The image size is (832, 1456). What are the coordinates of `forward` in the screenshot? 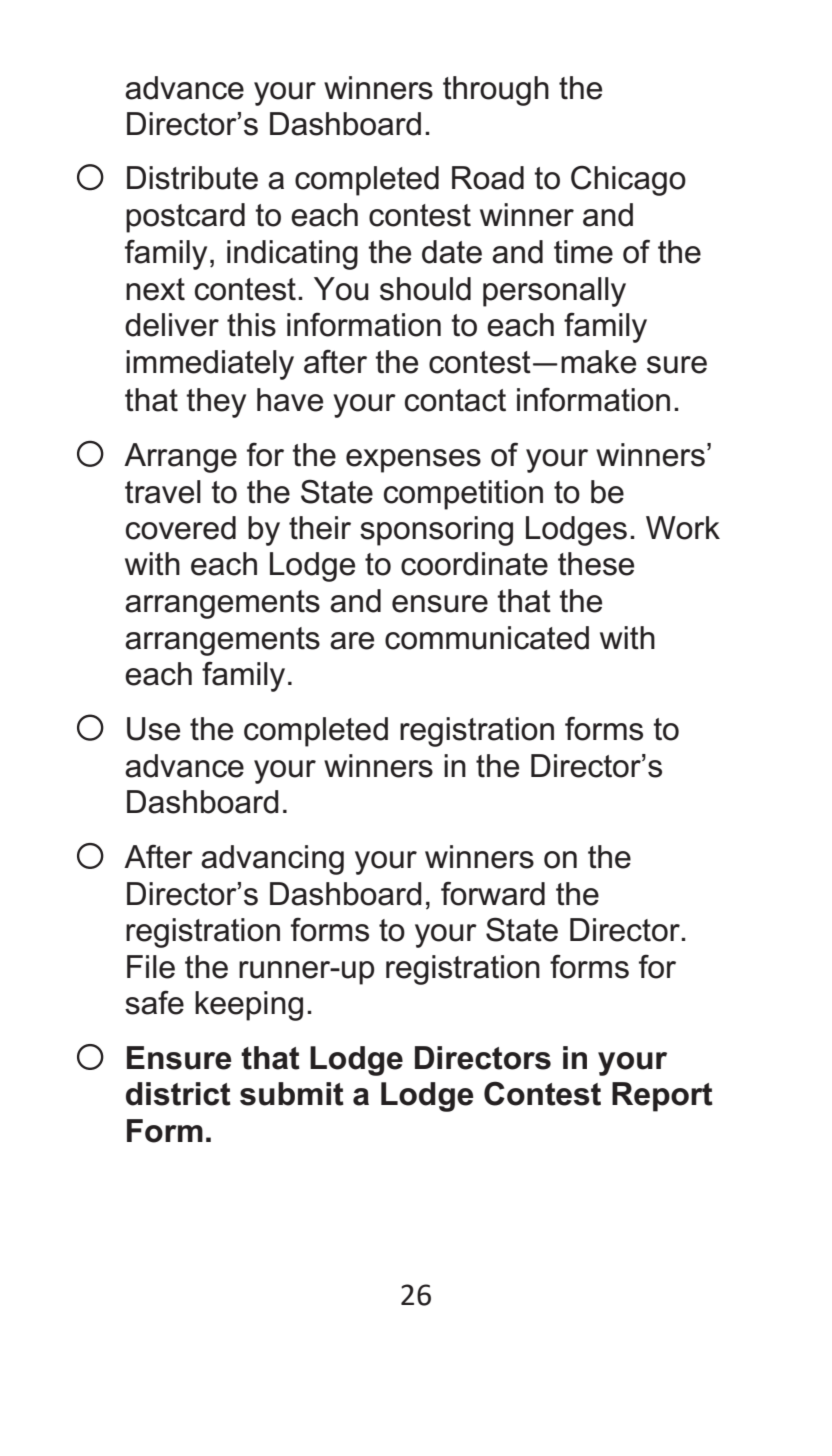 It's located at (493, 893).
